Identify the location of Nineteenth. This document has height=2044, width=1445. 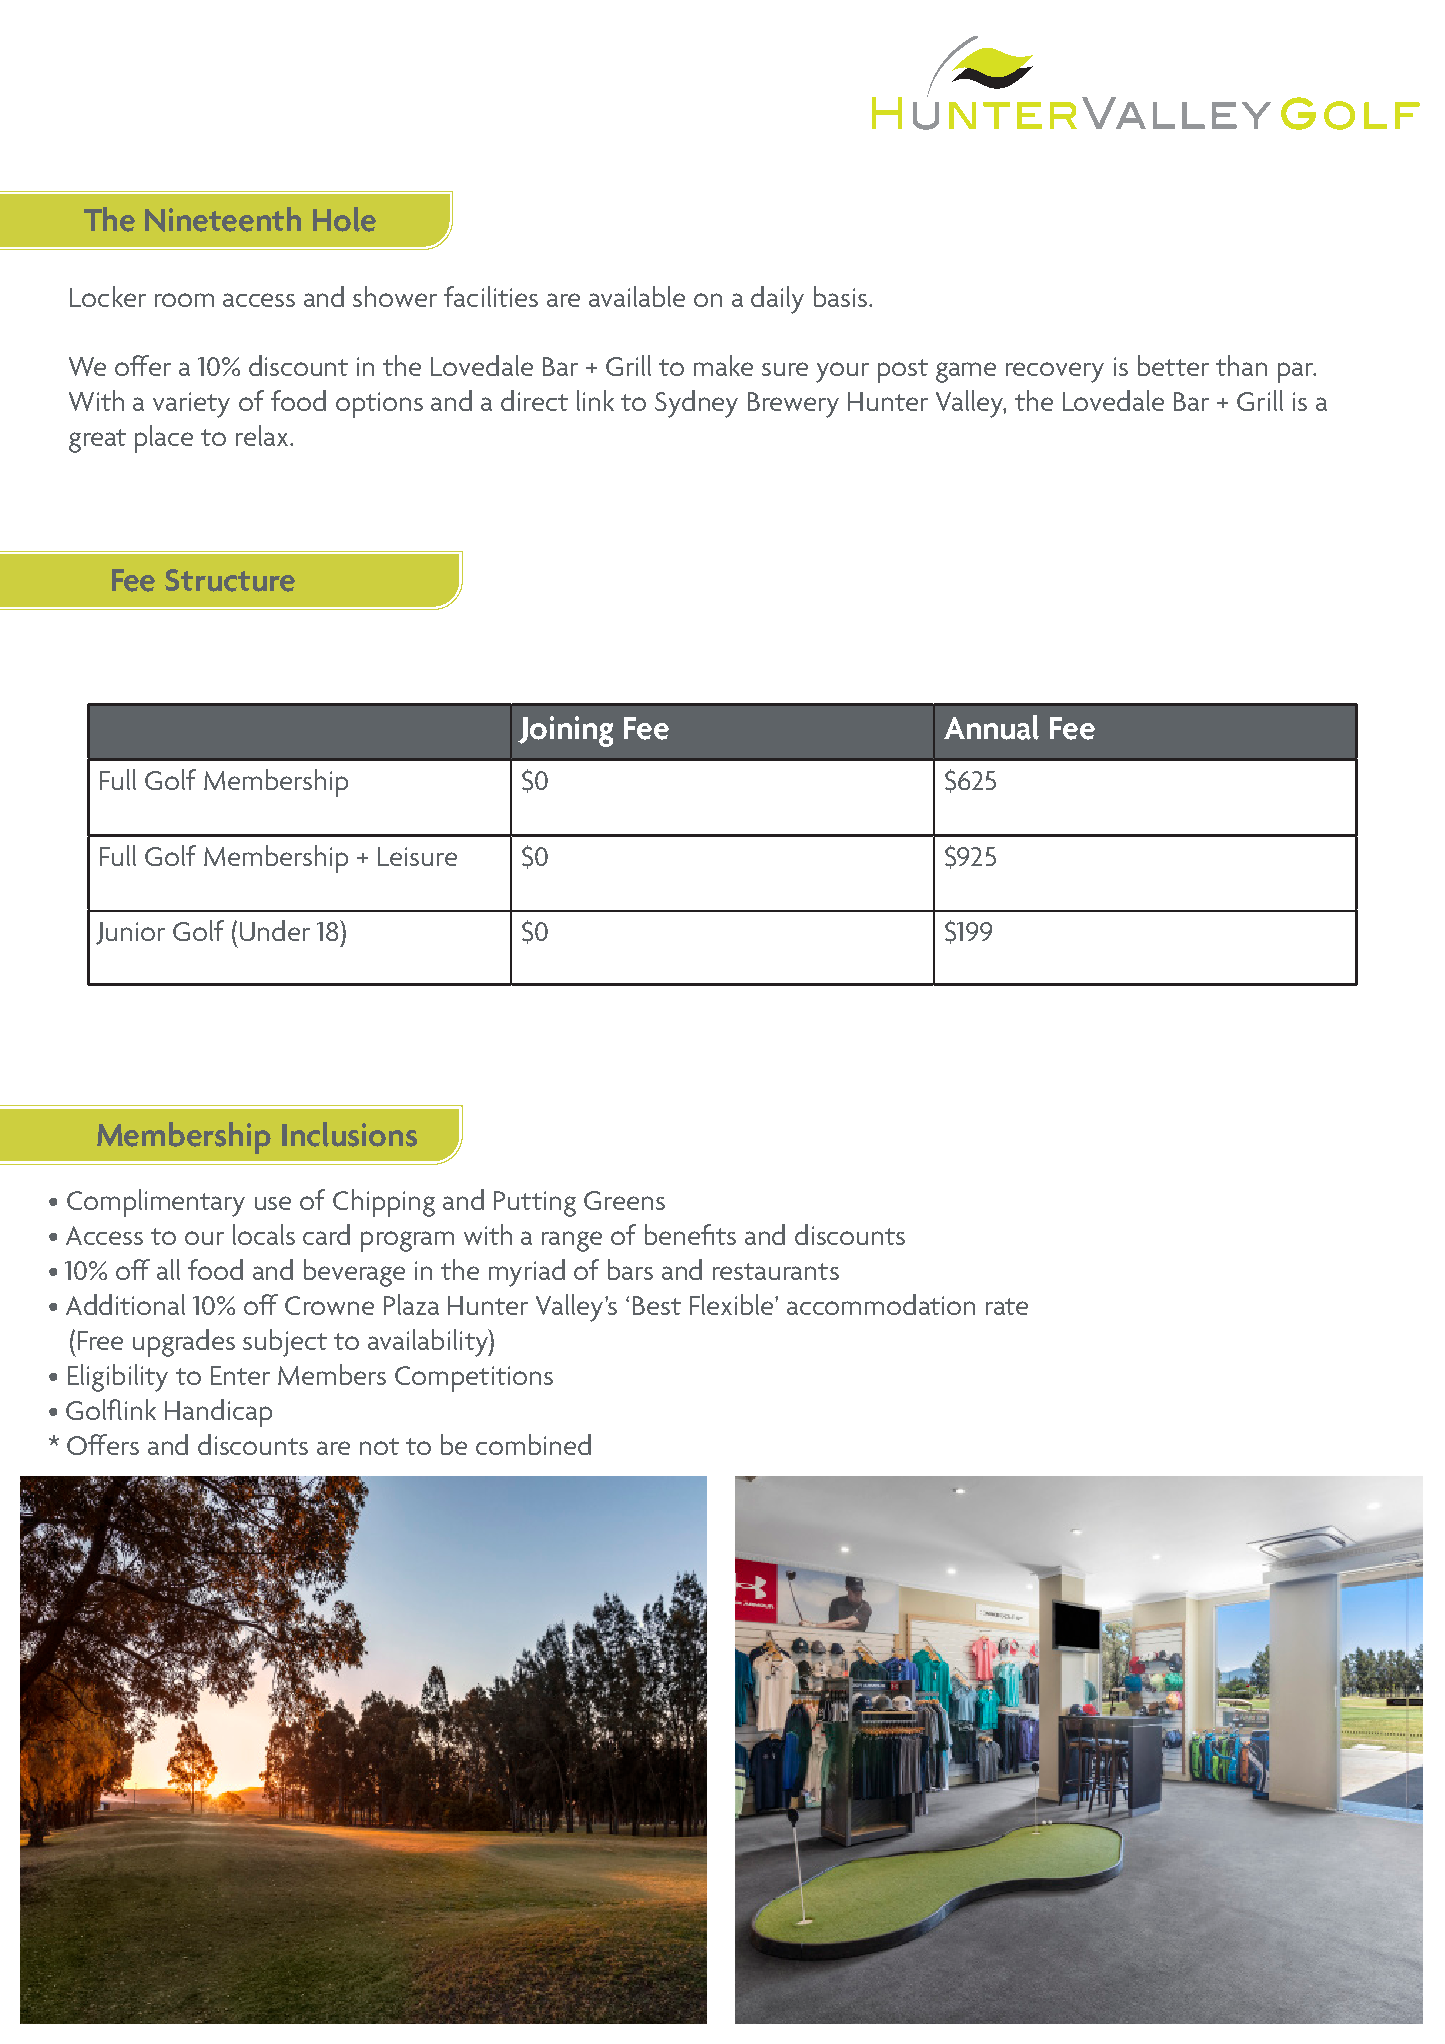
(223, 219).
